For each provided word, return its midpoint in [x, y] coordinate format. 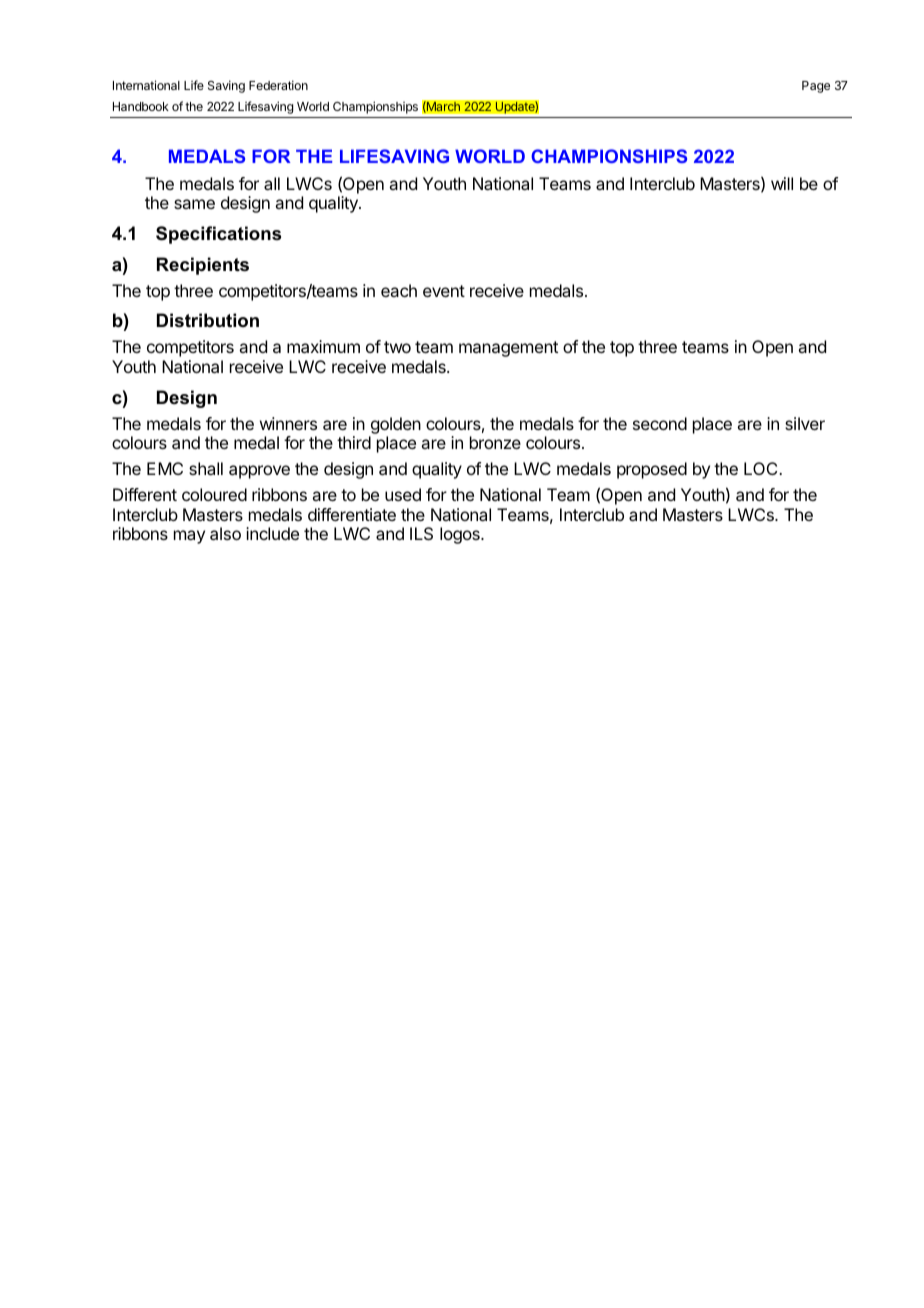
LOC [762, 468]
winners [288, 423]
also [225, 533]
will [782, 183]
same [194, 204]
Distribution [208, 320]
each [399, 290]
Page [816, 87]
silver [805, 423]
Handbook [141, 106]
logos [461, 535]
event [444, 291]
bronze [495, 442]
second [660, 423]
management [508, 349]
